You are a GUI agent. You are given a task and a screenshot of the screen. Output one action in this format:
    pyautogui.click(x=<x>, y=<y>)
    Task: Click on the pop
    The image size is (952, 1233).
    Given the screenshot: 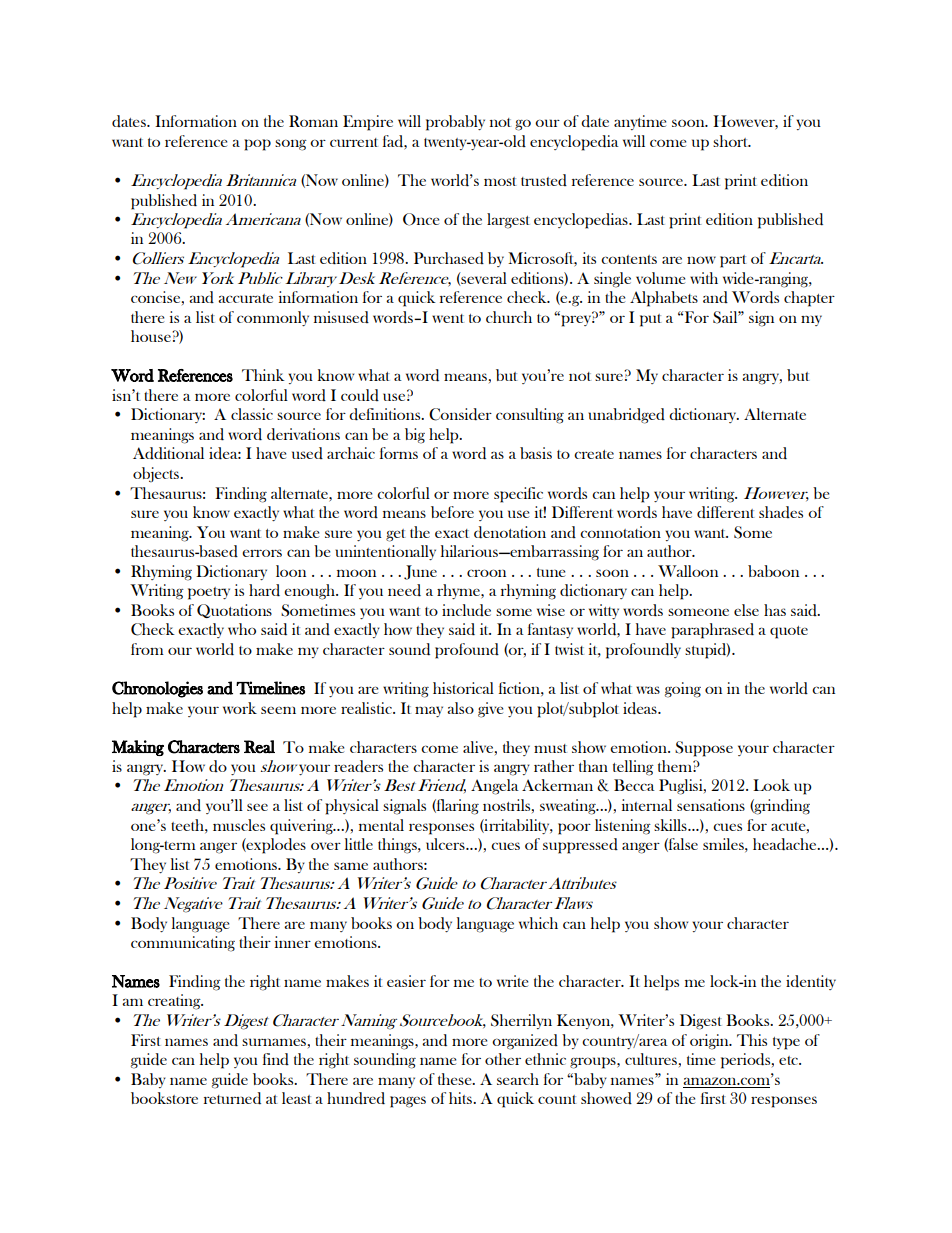 What is the action you would take?
    pyautogui.click(x=257, y=145)
